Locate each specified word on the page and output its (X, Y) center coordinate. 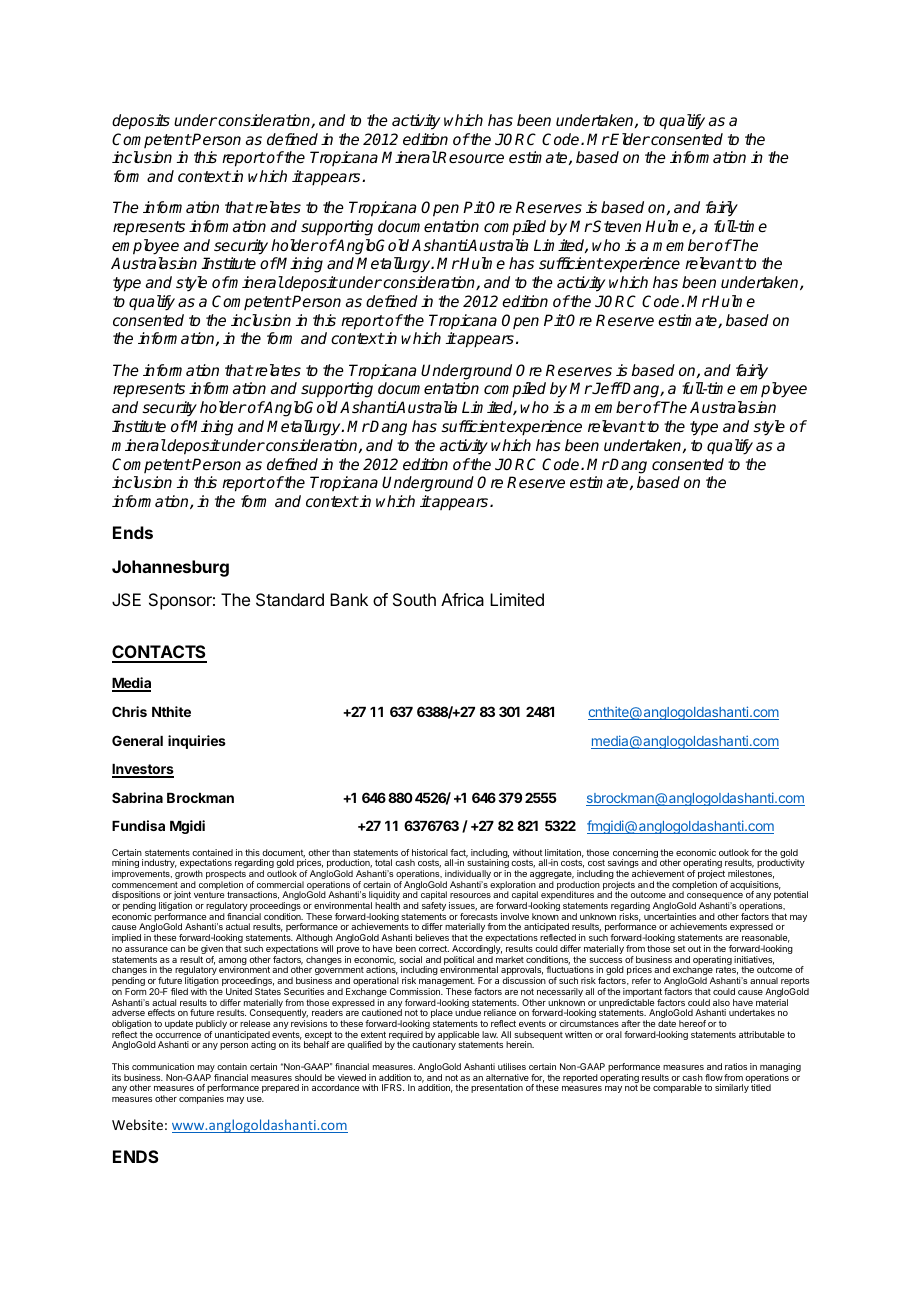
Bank (349, 599)
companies (201, 1099)
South (414, 599)
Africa (462, 599)
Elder (629, 139)
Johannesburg (170, 568)
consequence (715, 898)
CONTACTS (159, 653)
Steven (617, 226)
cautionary (434, 1045)
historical (430, 852)
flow (714, 1077)
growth (189, 876)
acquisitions (755, 886)
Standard (290, 599)
